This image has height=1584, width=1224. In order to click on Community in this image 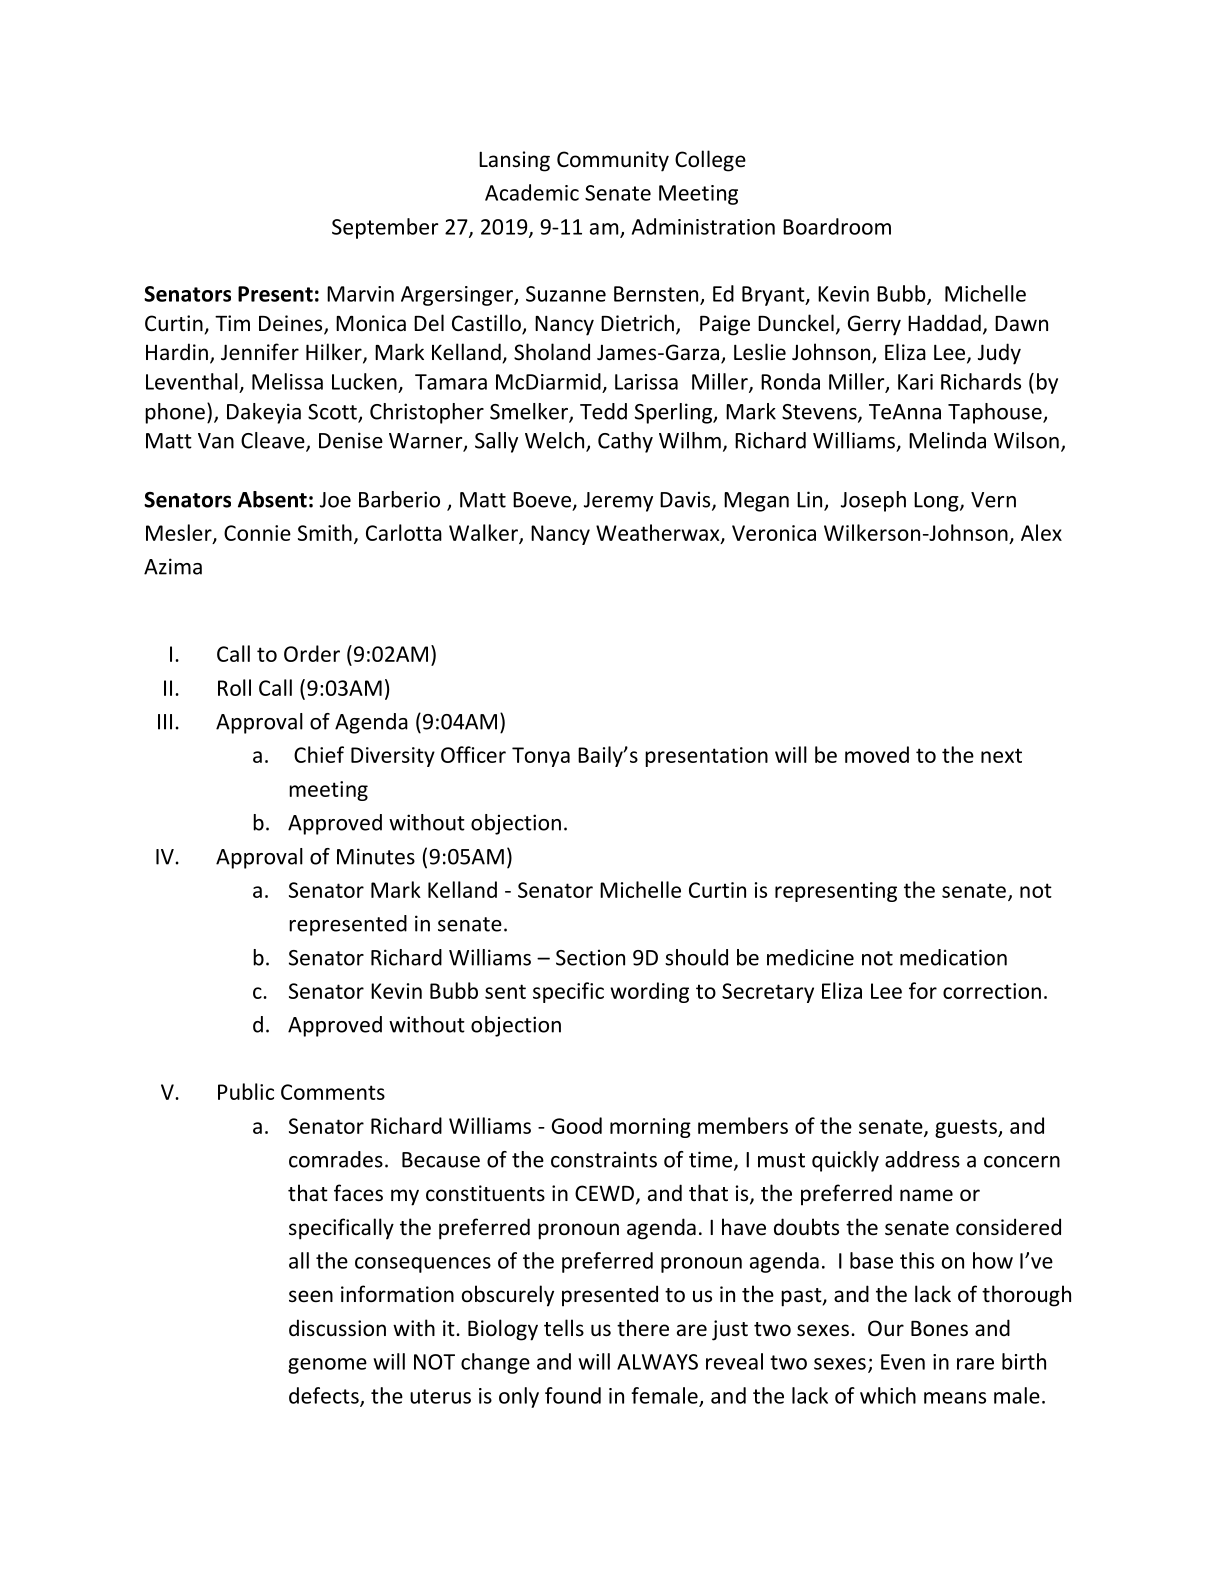, I will do `click(613, 161)`.
